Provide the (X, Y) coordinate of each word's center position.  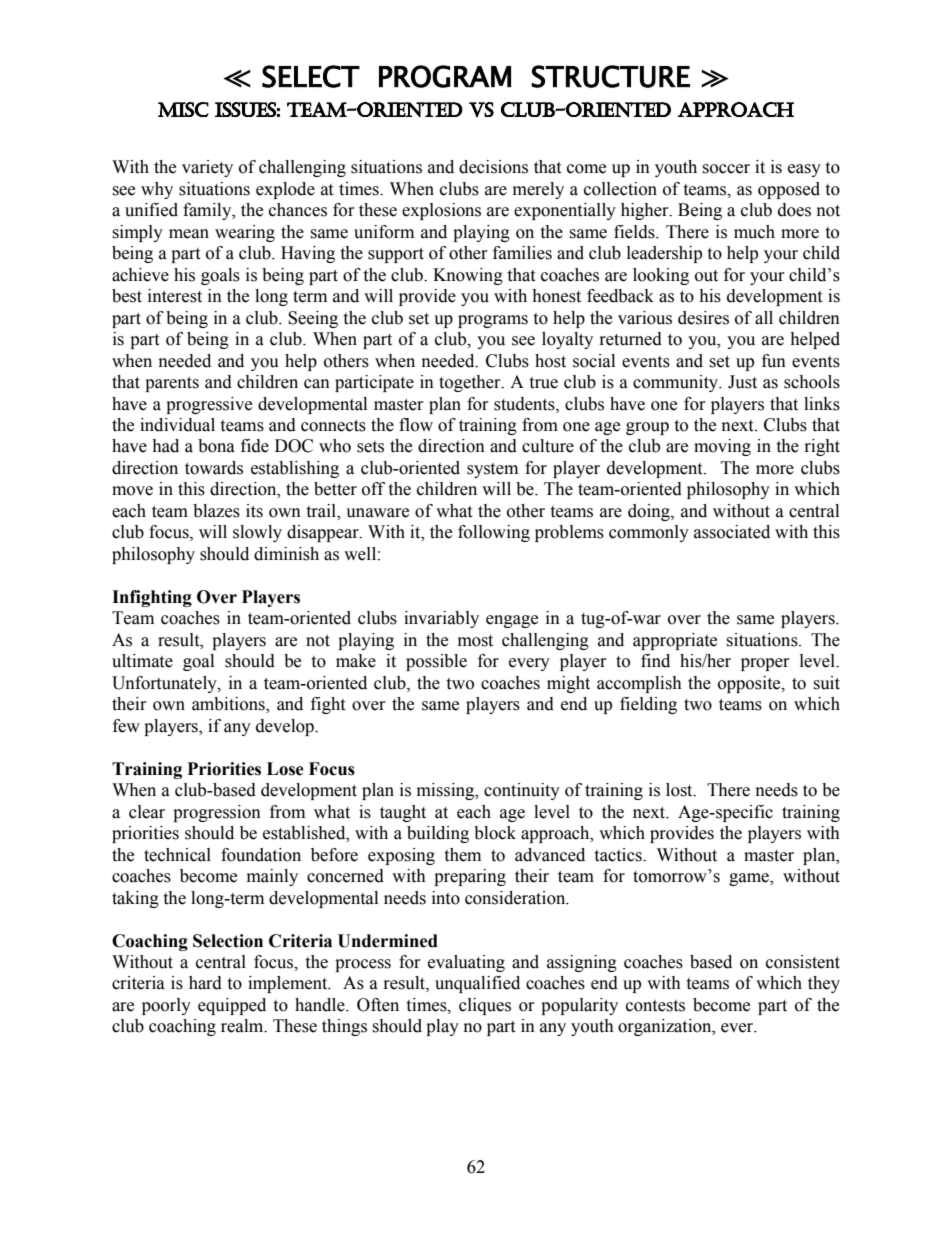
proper (765, 664)
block (495, 833)
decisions (493, 167)
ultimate (142, 661)
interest (175, 296)
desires (703, 318)
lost (680, 790)
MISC (183, 109)
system (492, 470)
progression (217, 813)
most (475, 641)
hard (205, 983)
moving (722, 447)
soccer (726, 169)
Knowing (468, 276)
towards (214, 468)
